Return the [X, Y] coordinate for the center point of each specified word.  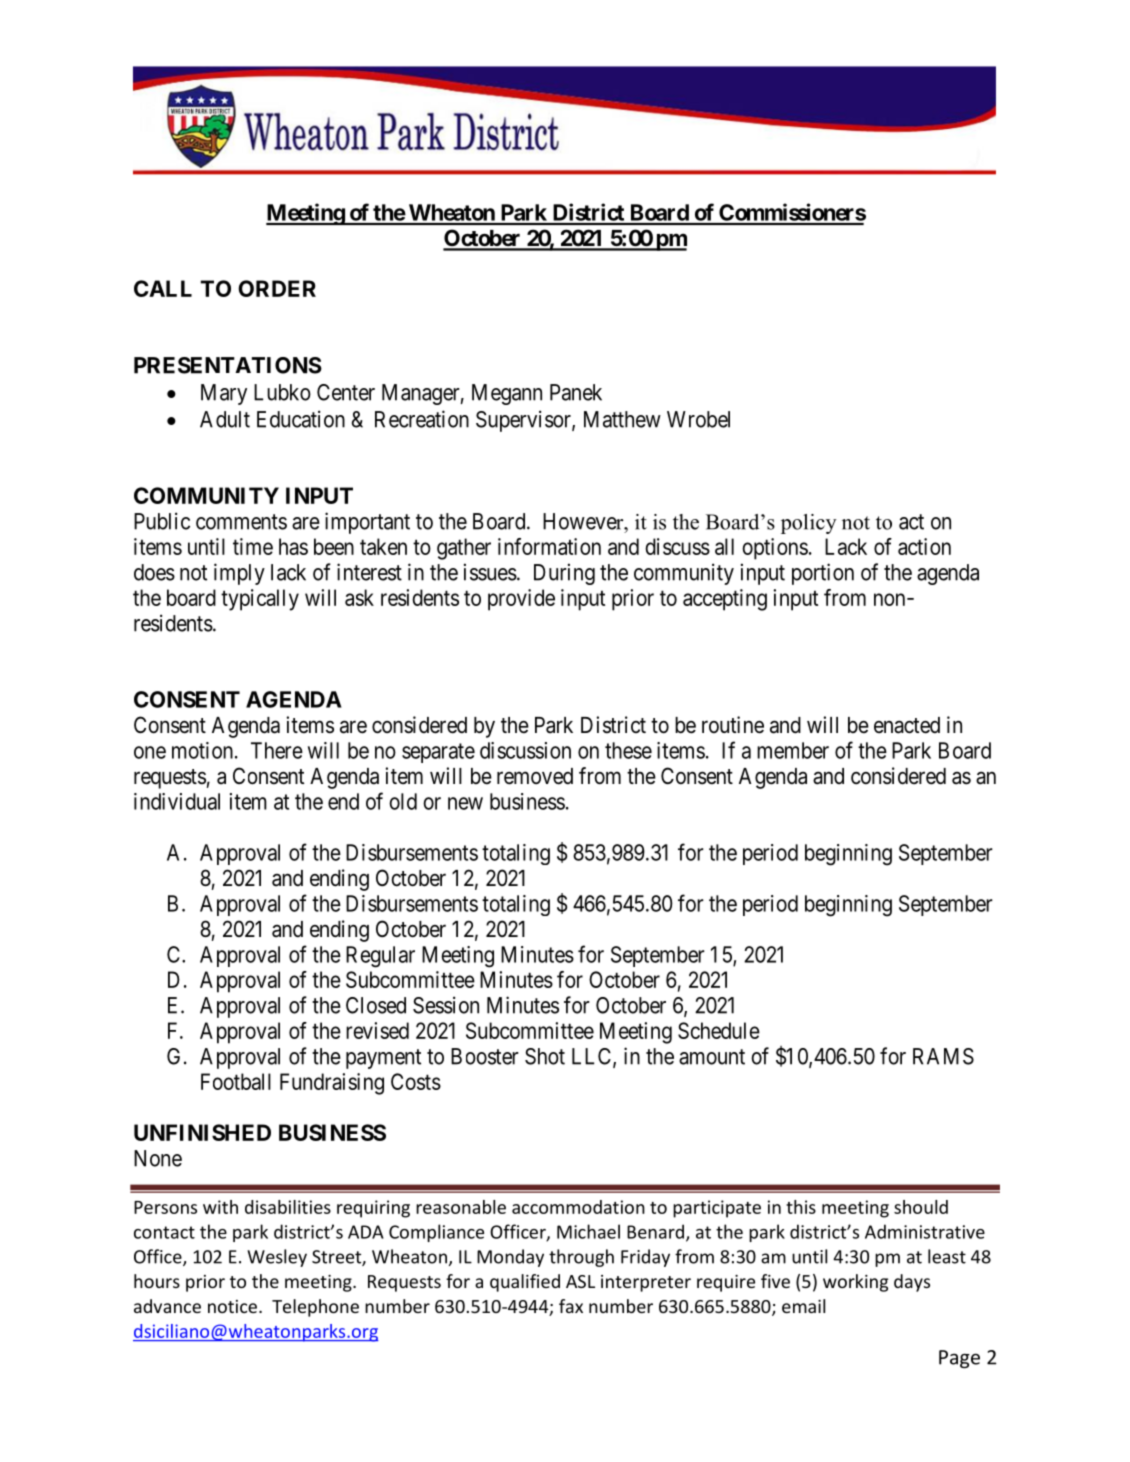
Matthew [622, 419]
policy [809, 524]
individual [177, 801]
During [564, 574]
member [793, 750]
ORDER [277, 288]
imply [239, 574]
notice [232, 1306]
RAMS [943, 1056]
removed [535, 776]
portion [823, 574]
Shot [545, 1056]
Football [236, 1081]
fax [571, 1306]
